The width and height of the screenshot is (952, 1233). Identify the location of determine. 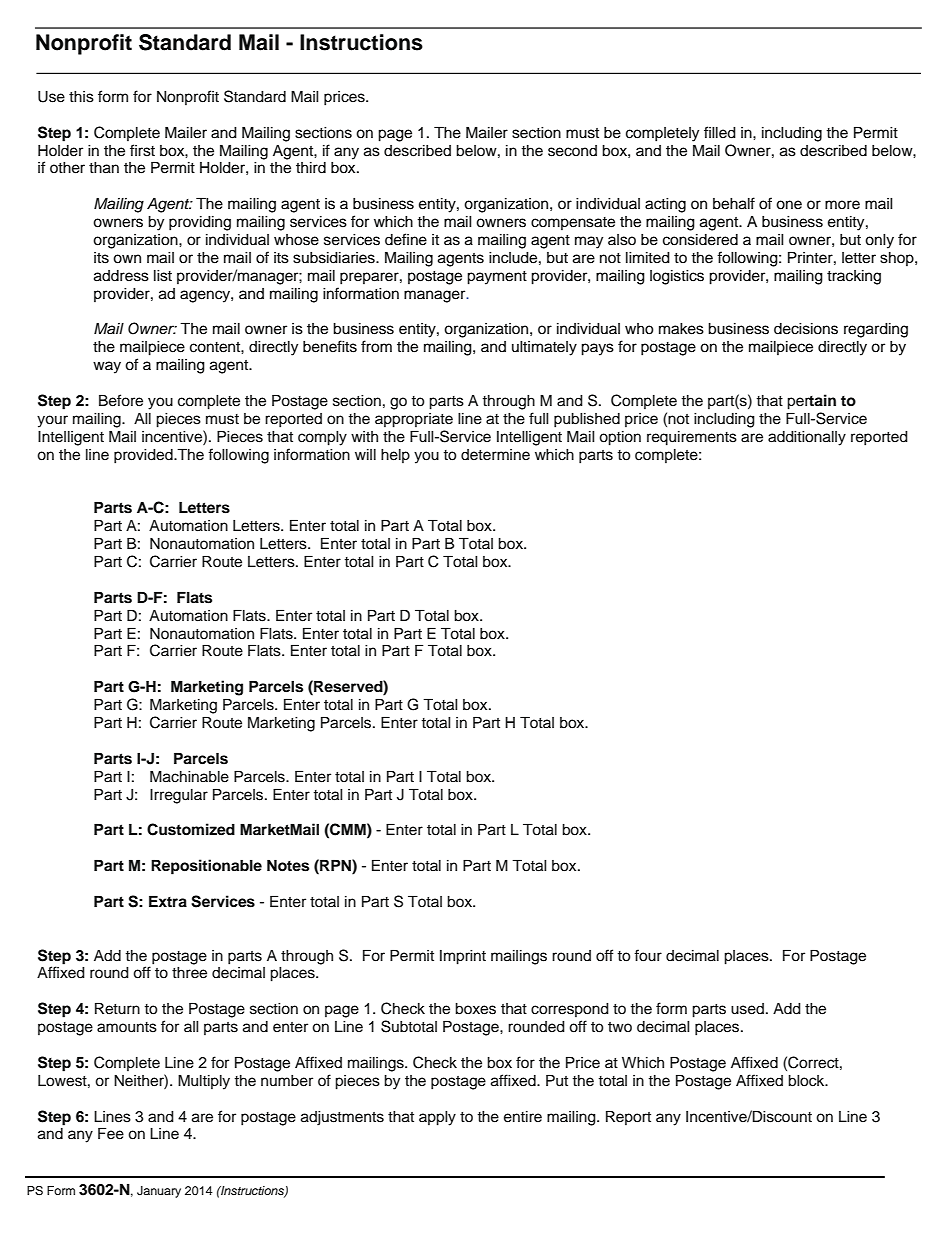
(495, 455).
